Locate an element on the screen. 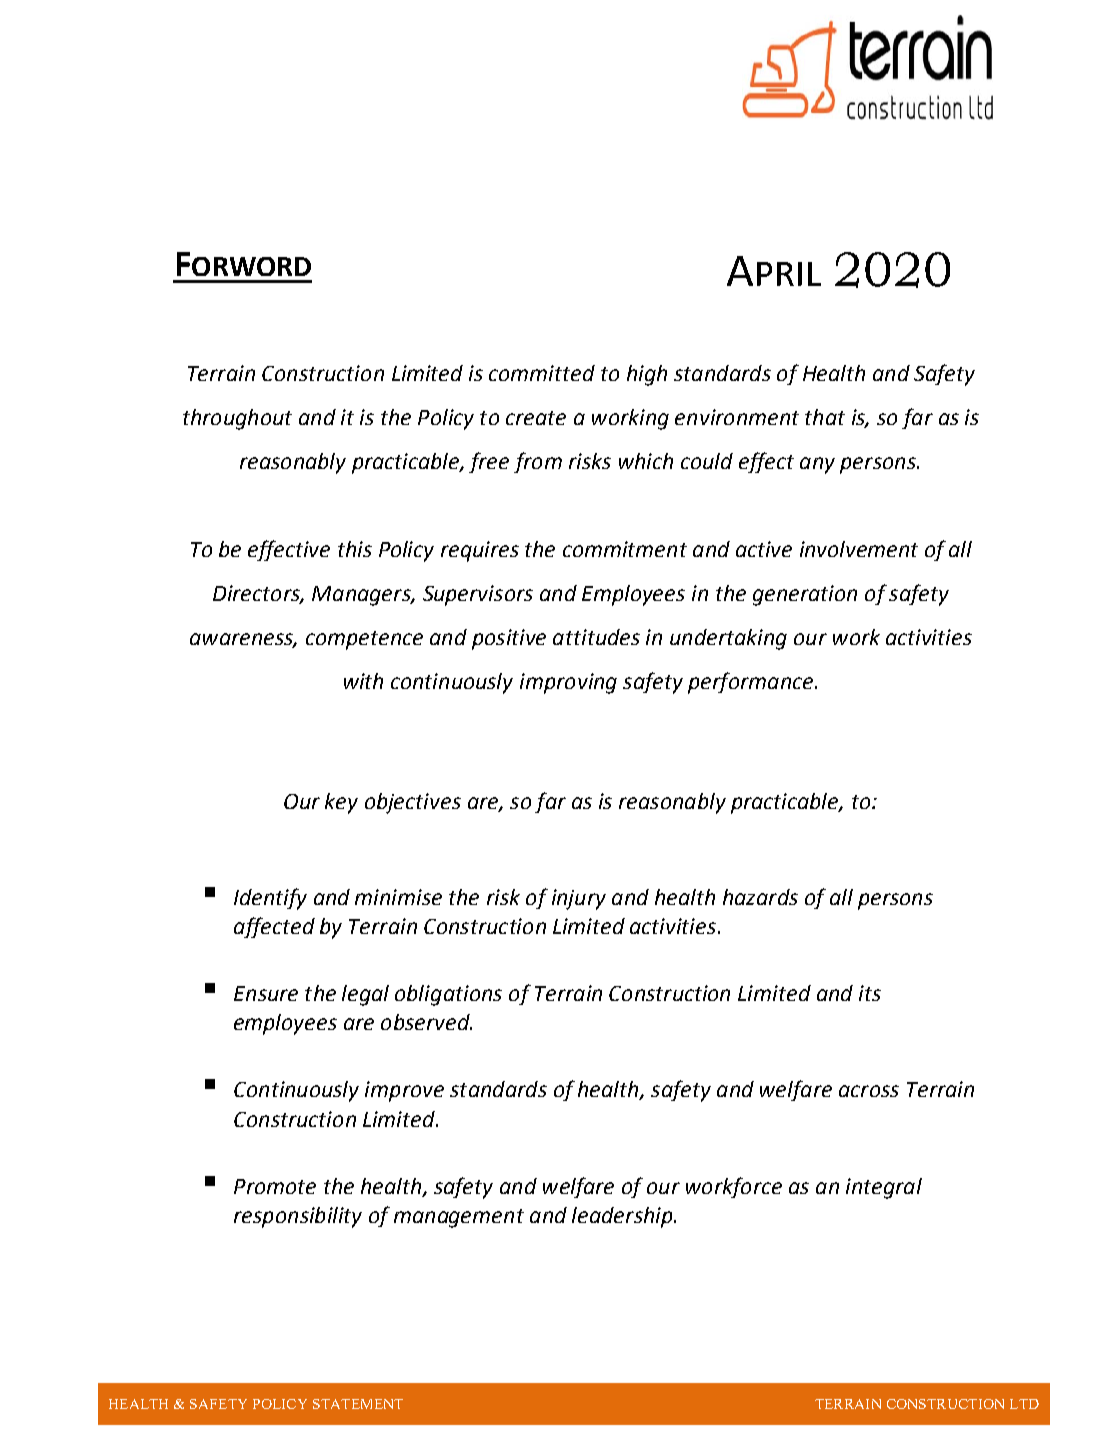 The width and height of the screenshot is (1119, 1448). attitudes is located at coordinates (596, 637).
